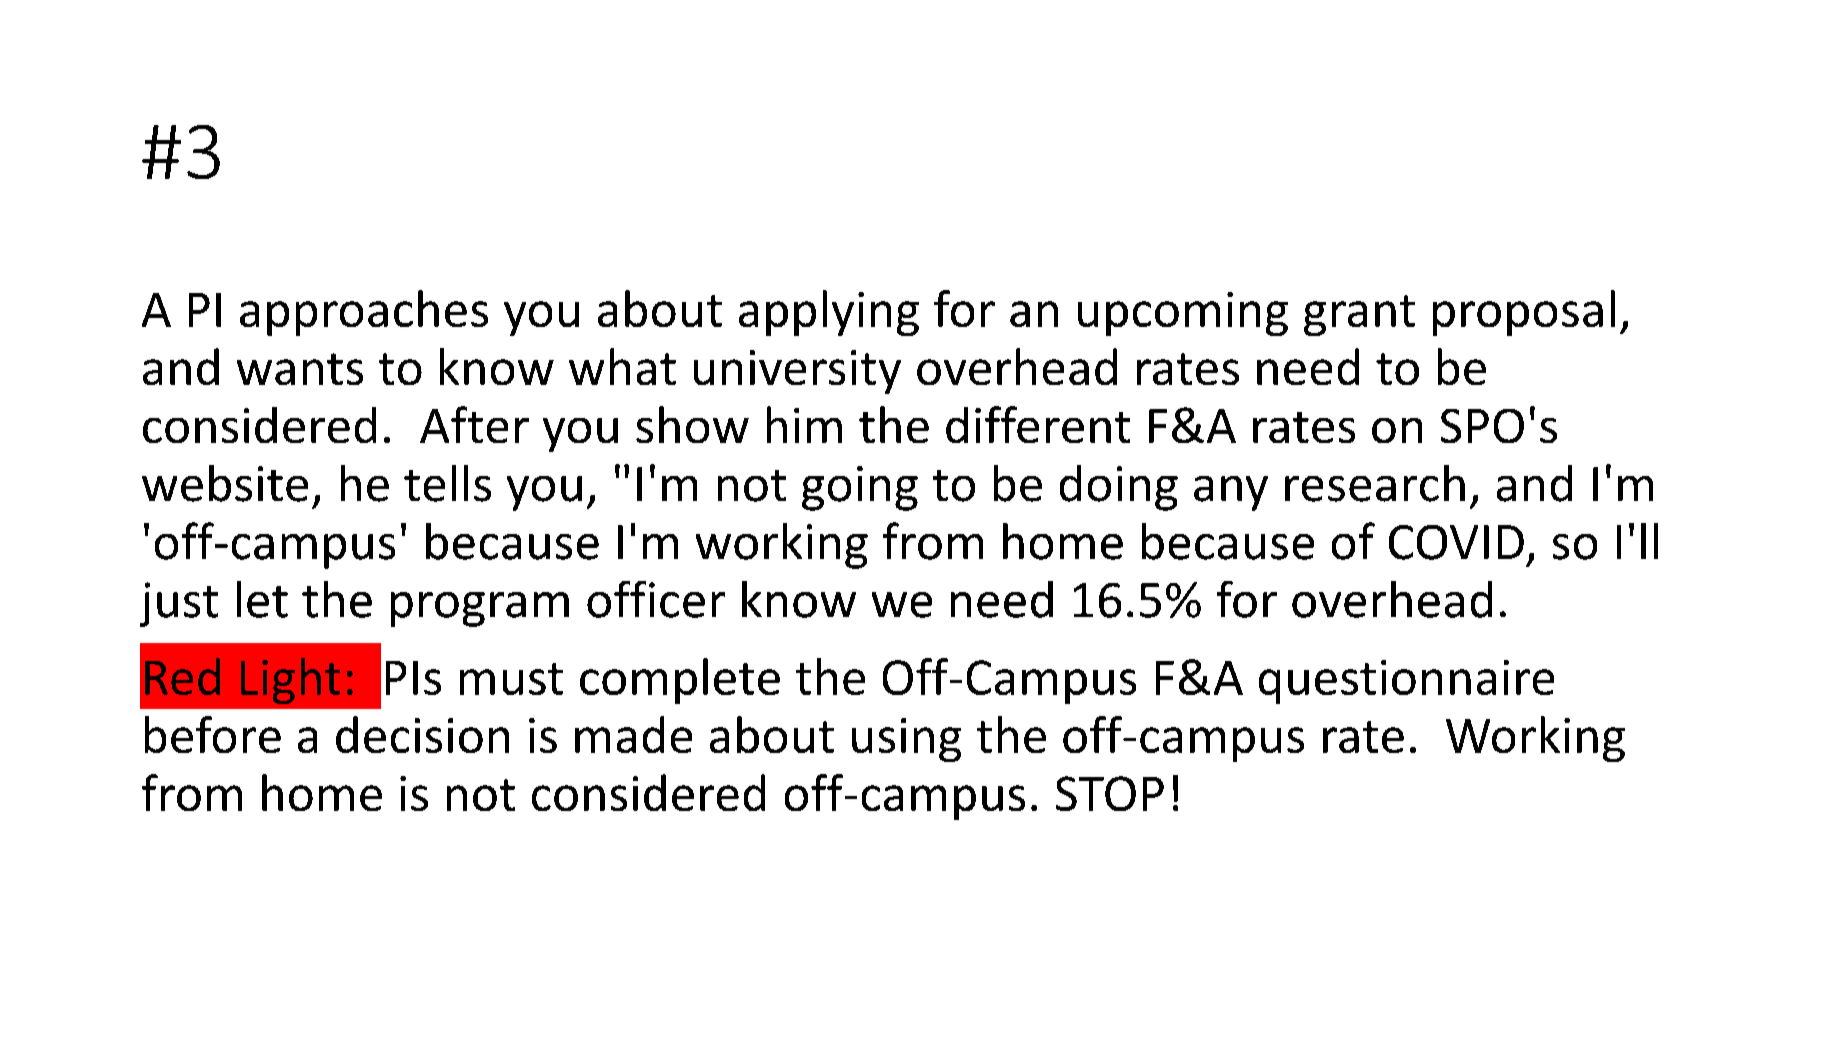 The image size is (1844, 1037). What do you see at coordinates (422, 734) in the page?
I see `decision` at bounding box center [422, 734].
